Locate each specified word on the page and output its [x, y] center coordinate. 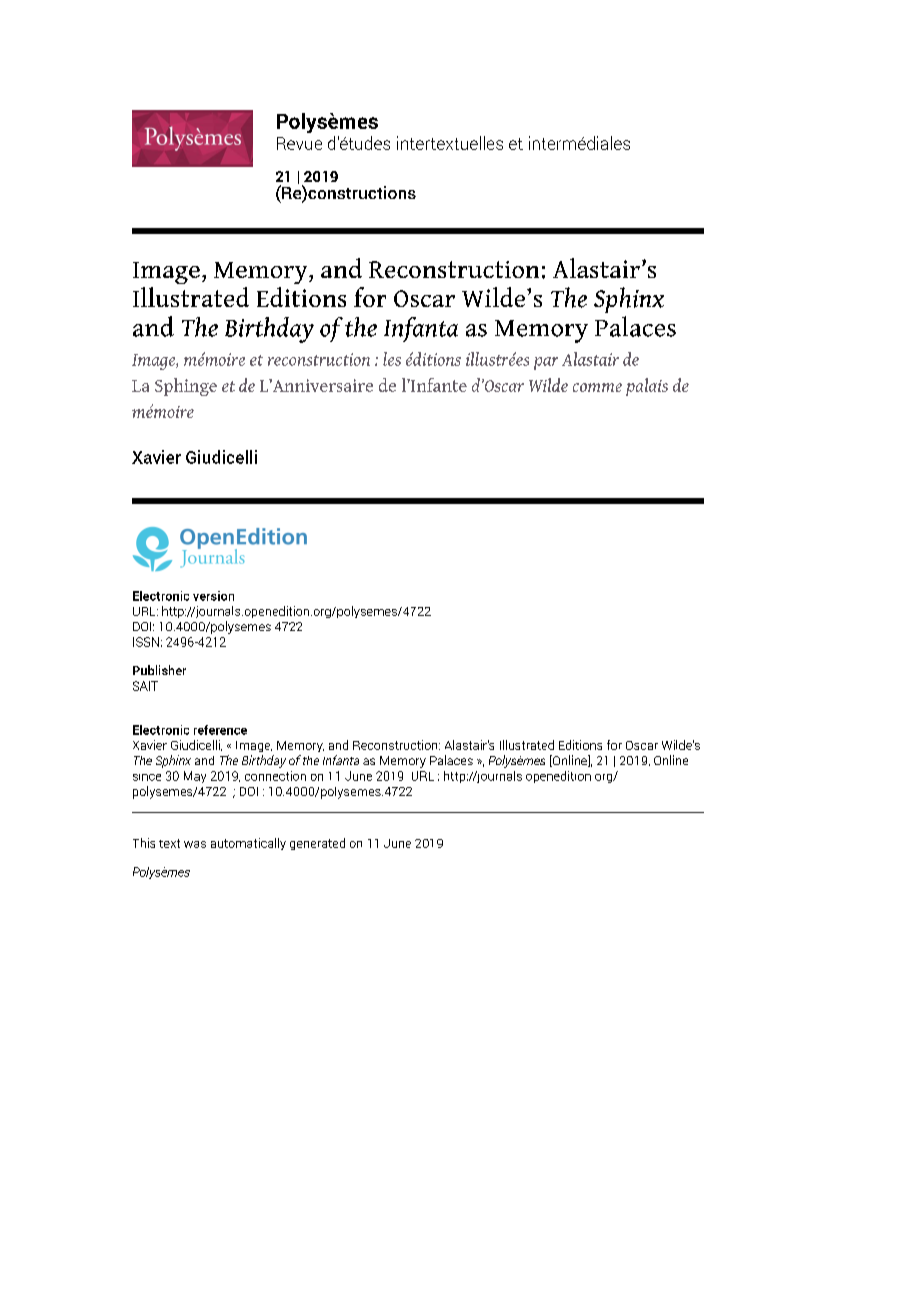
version [213, 596]
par [546, 363]
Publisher [159, 670]
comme [597, 387]
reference [220, 730]
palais [647, 387]
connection [275, 776]
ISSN [146, 642]
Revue [299, 143]
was [195, 844]
